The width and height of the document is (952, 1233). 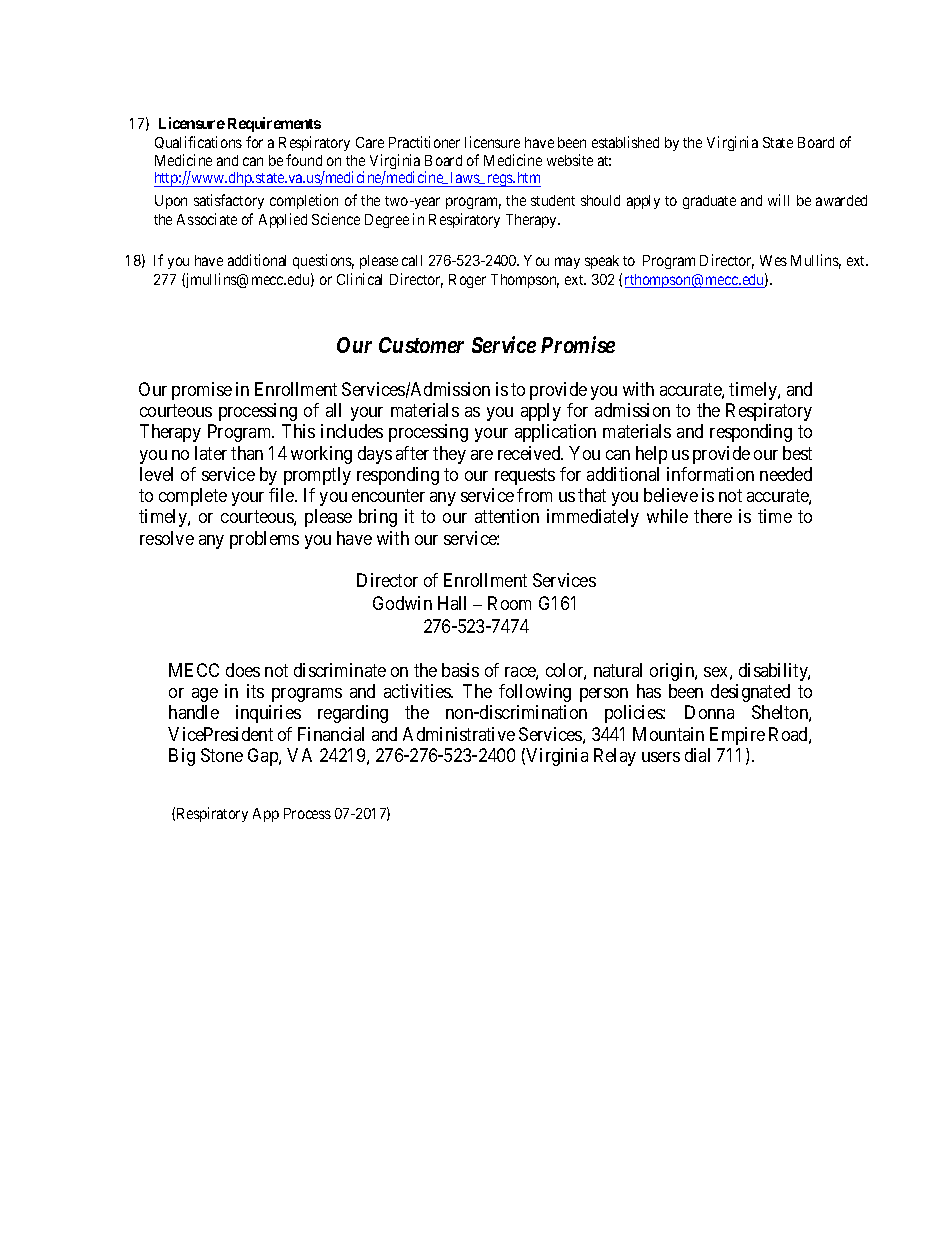 What do you see at coordinates (274, 124) in the document?
I see `Requirements` at bounding box center [274, 124].
